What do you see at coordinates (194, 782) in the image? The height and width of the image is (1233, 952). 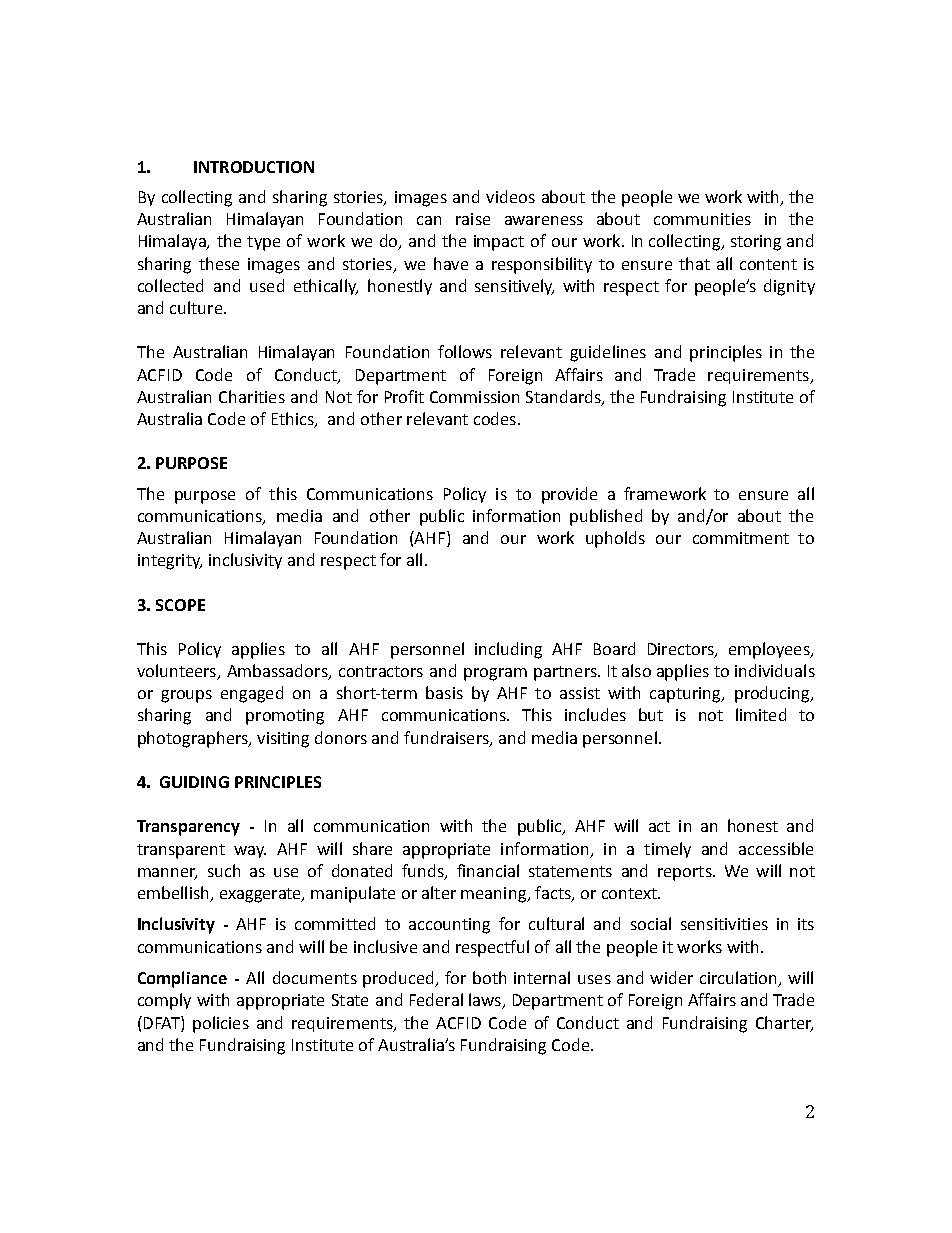 I see `GUIDING` at bounding box center [194, 782].
